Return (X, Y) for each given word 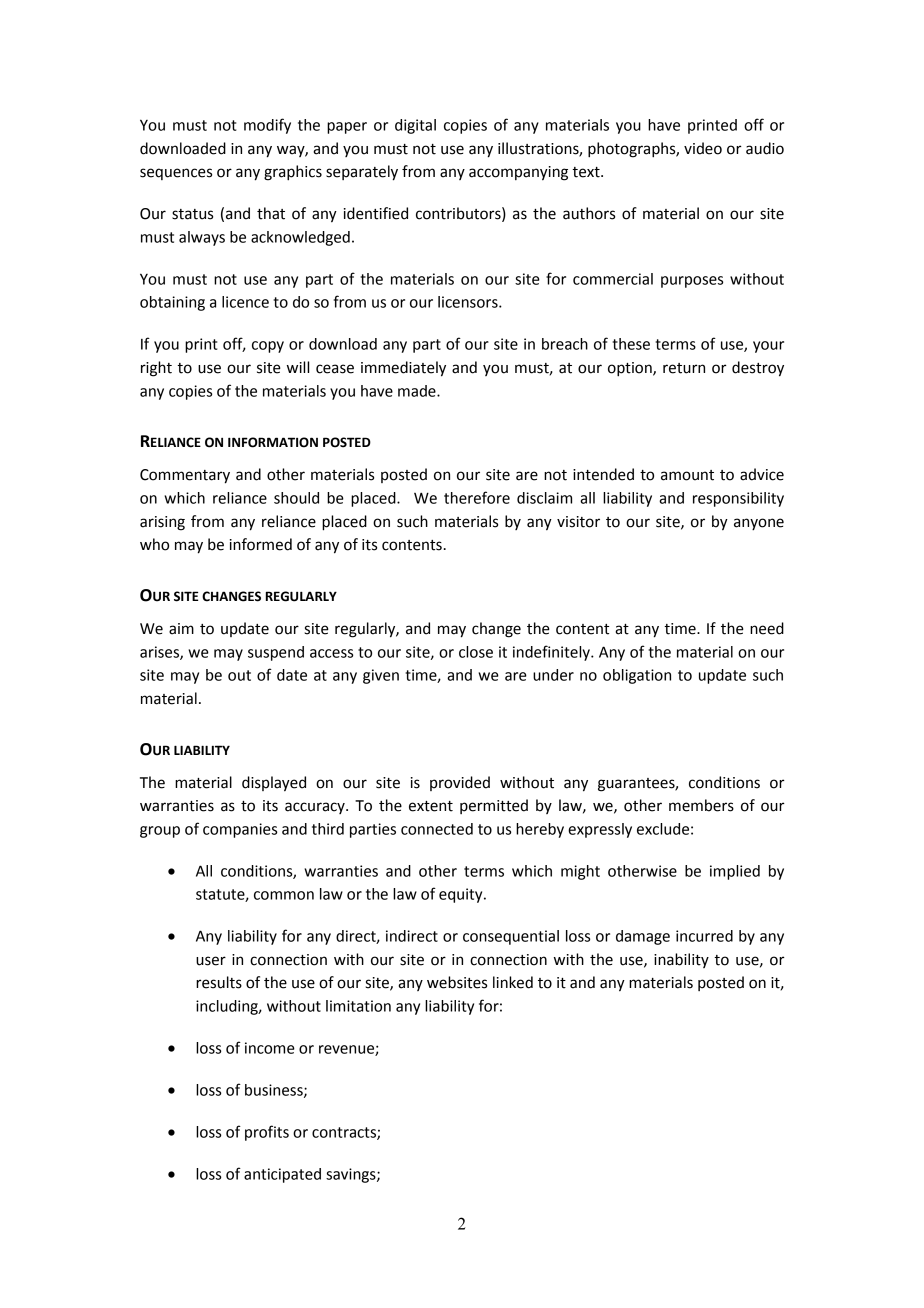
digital (415, 126)
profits (267, 1133)
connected (437, 829)
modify (267, 126)
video (703, 148)
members (701, 805)
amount (687, 475)
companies (240, 830)
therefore (477, 497)
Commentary (185, 476)
